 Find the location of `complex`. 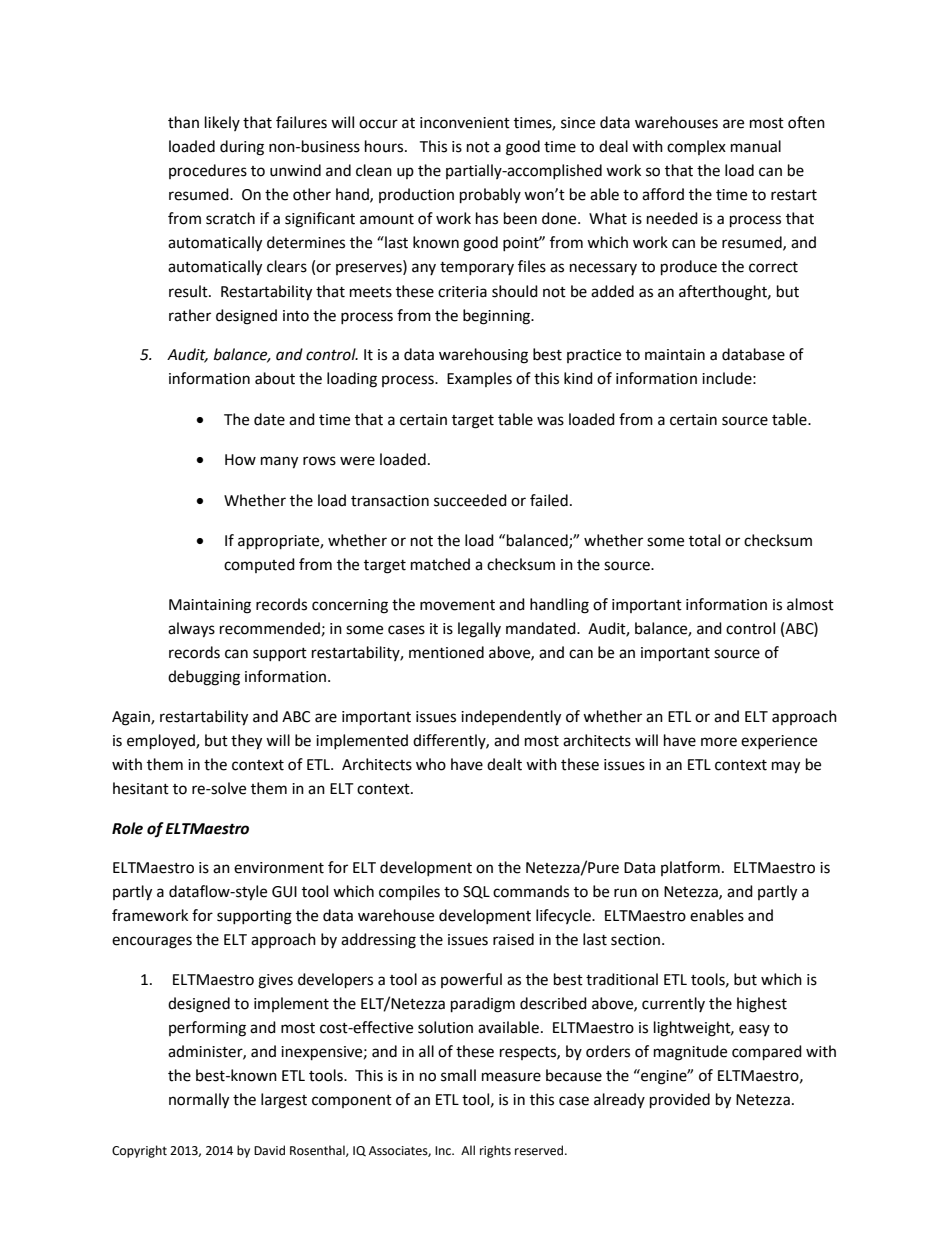

complex is located at coordinates (696, 147).
